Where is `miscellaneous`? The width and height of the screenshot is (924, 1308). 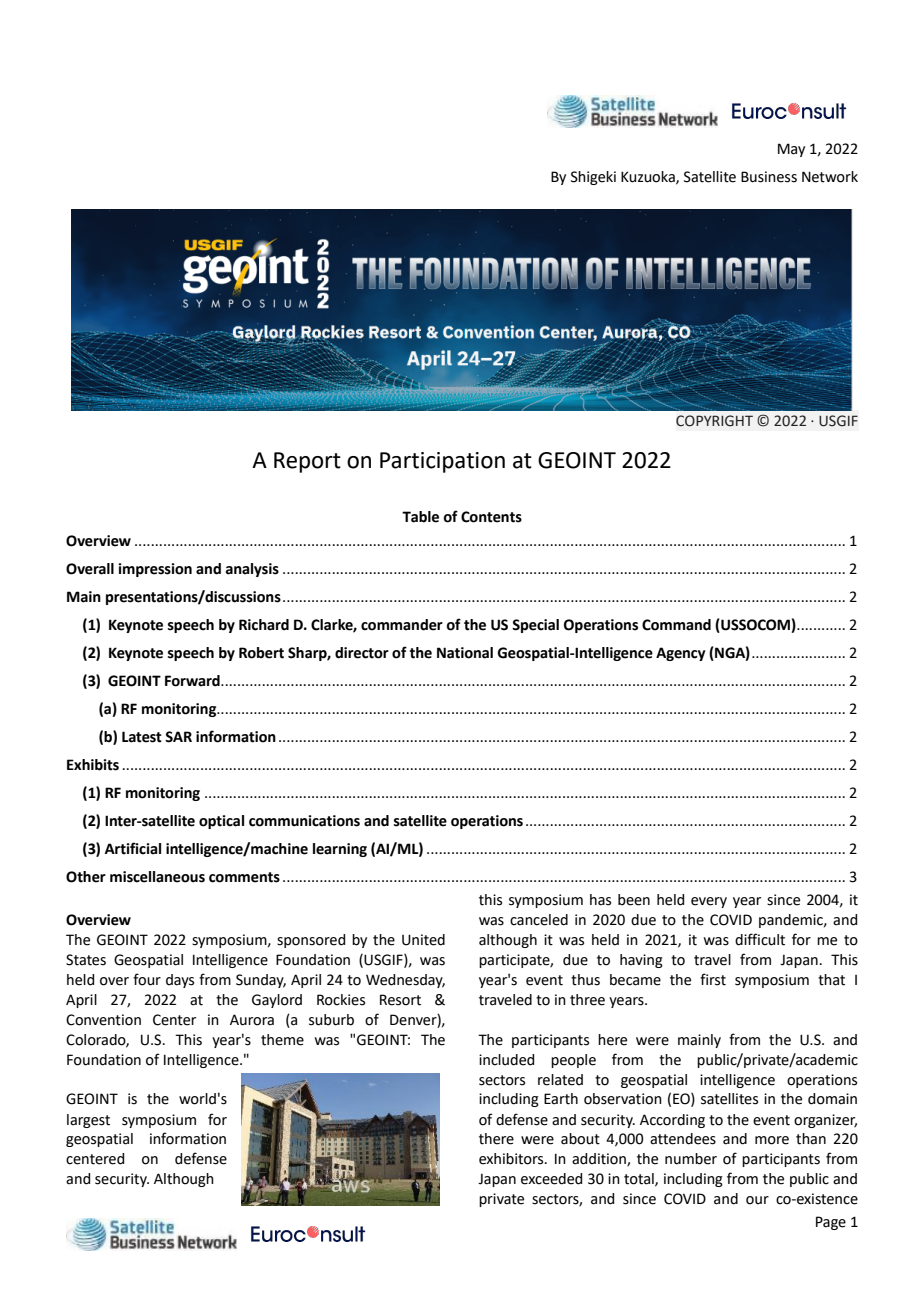 miscellaneous is located at coordinates (157, 877).
